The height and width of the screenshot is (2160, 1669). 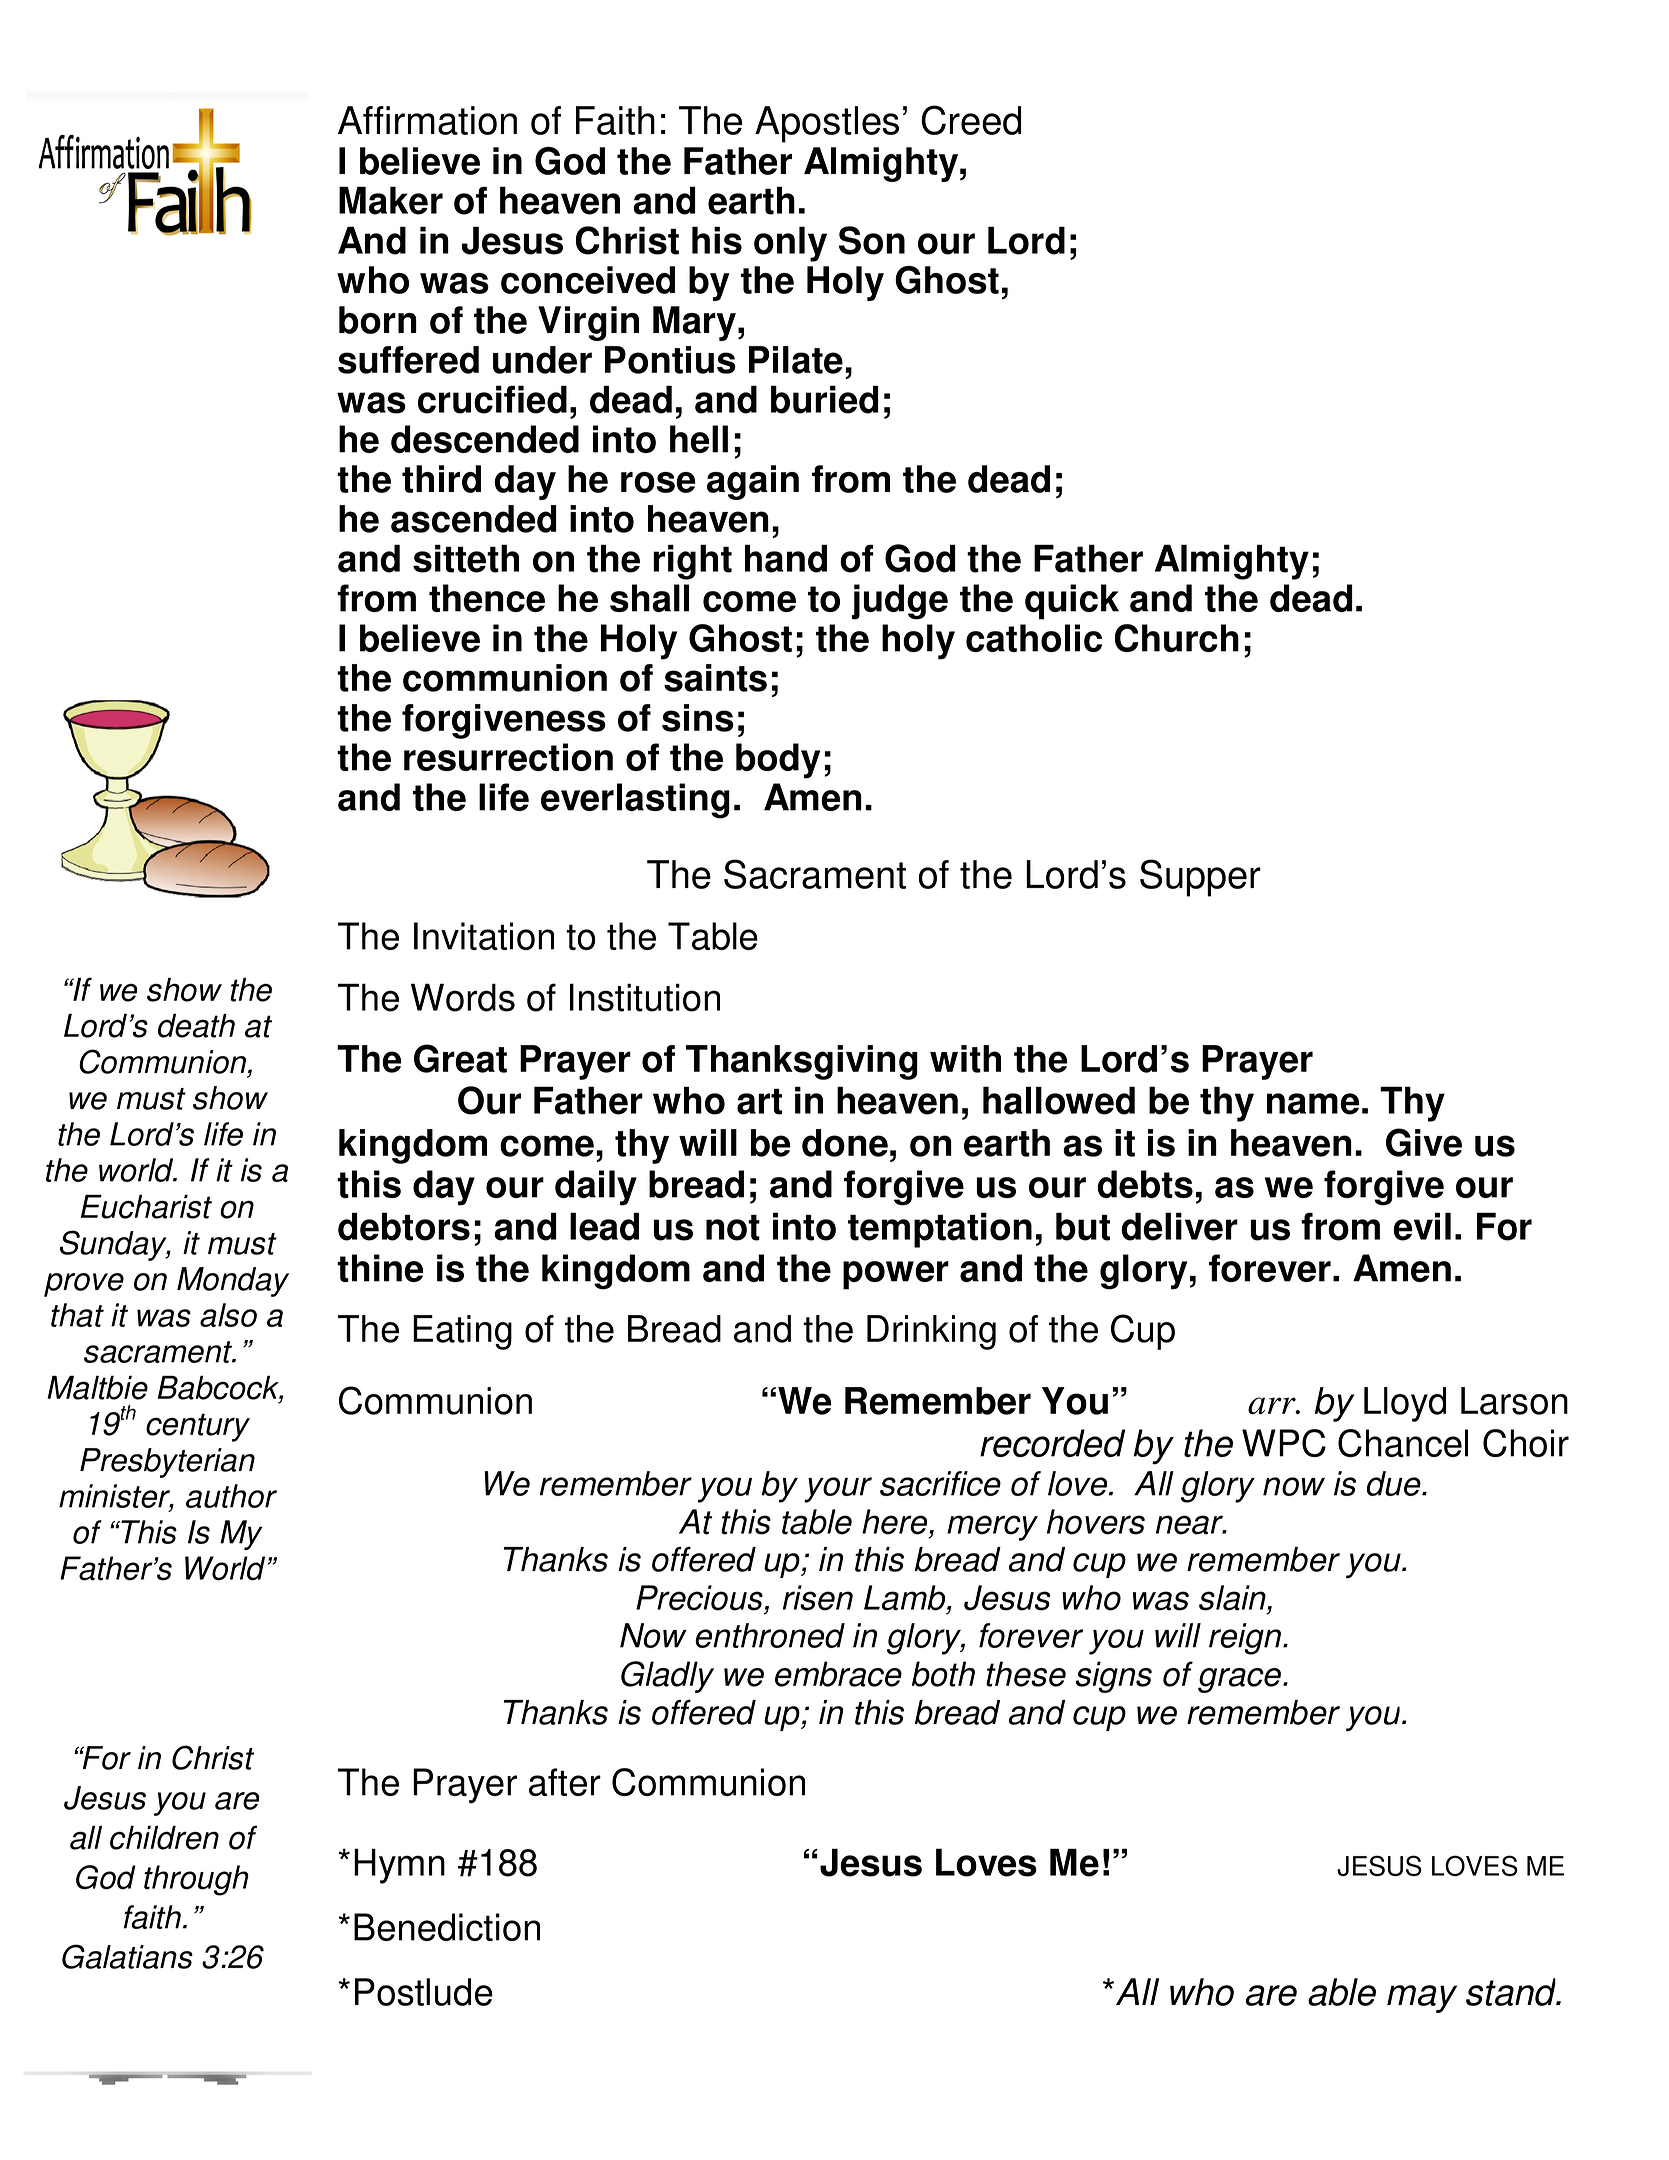 What do you see at coordinates (1177, 638) in the screenshot?
I see `Church` at bounding box center [1177, 638].
